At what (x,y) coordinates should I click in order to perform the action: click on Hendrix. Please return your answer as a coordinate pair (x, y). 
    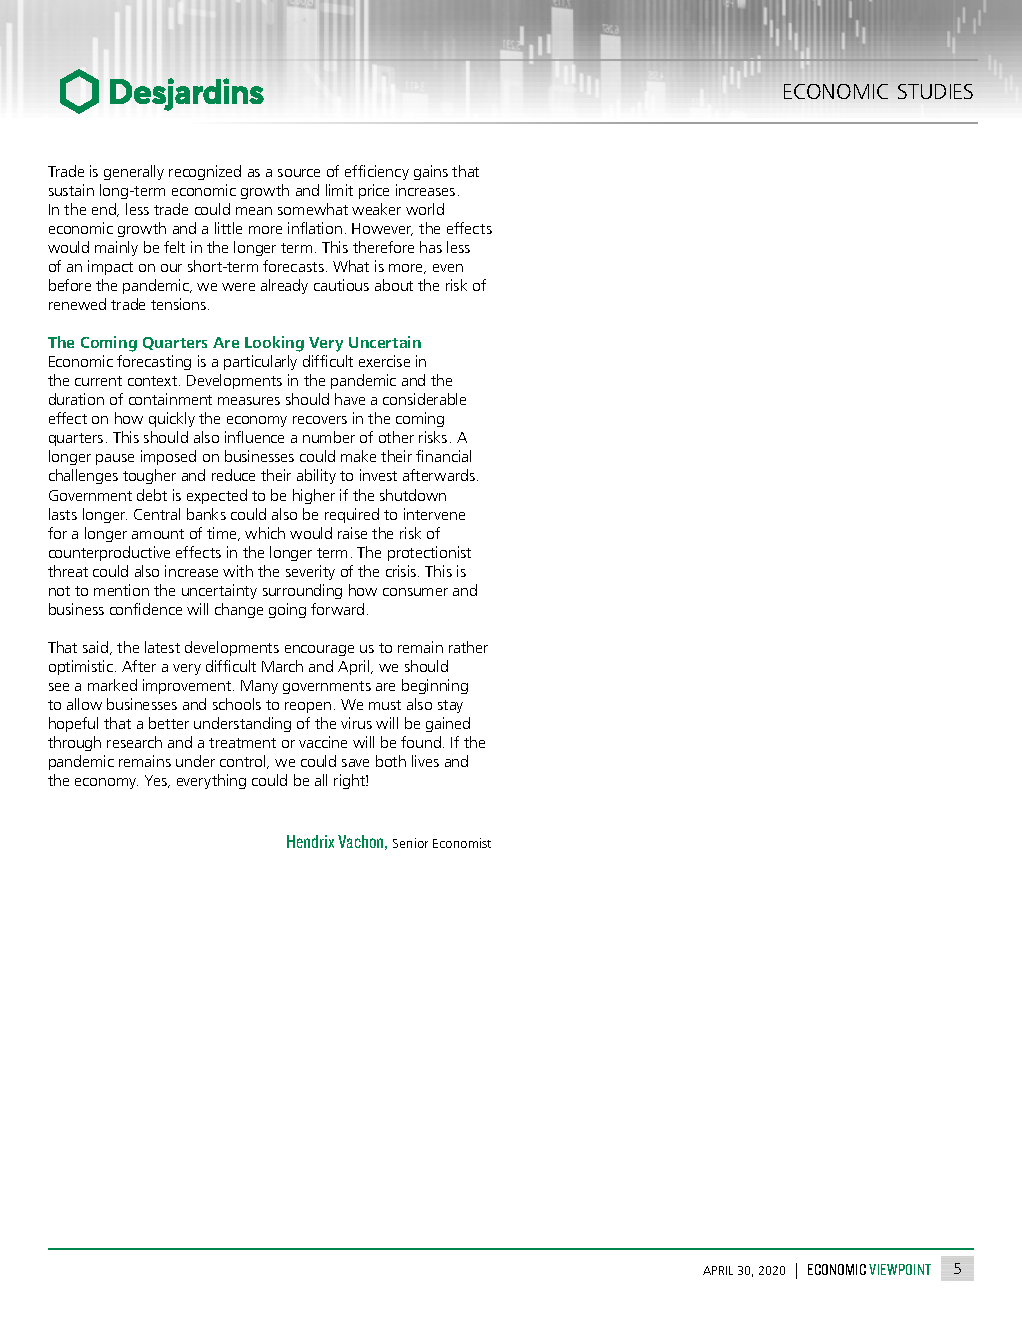
    Looking at the image, I should click on (310, 841).
